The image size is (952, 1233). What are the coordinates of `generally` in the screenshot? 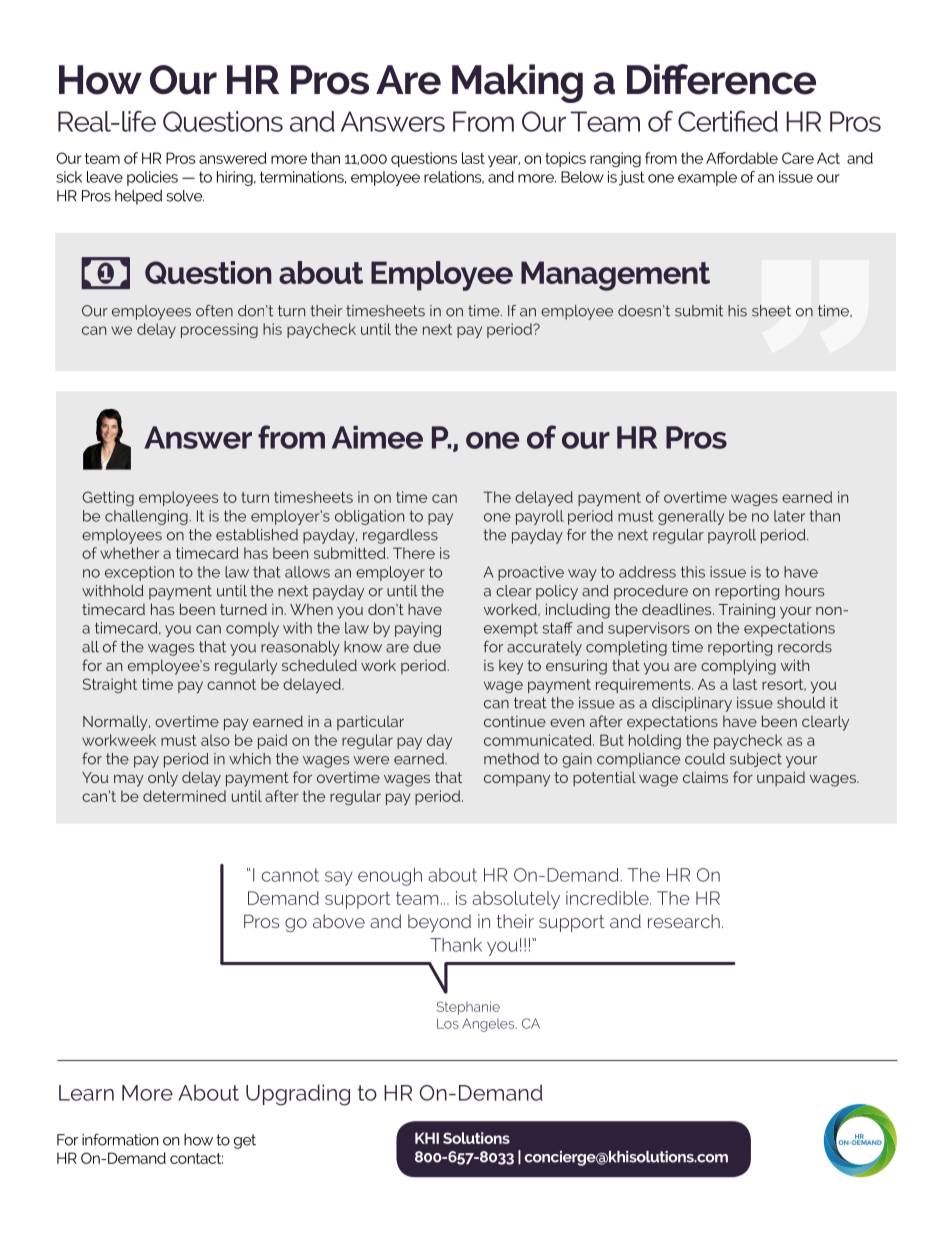 It's located at (691, 517).
